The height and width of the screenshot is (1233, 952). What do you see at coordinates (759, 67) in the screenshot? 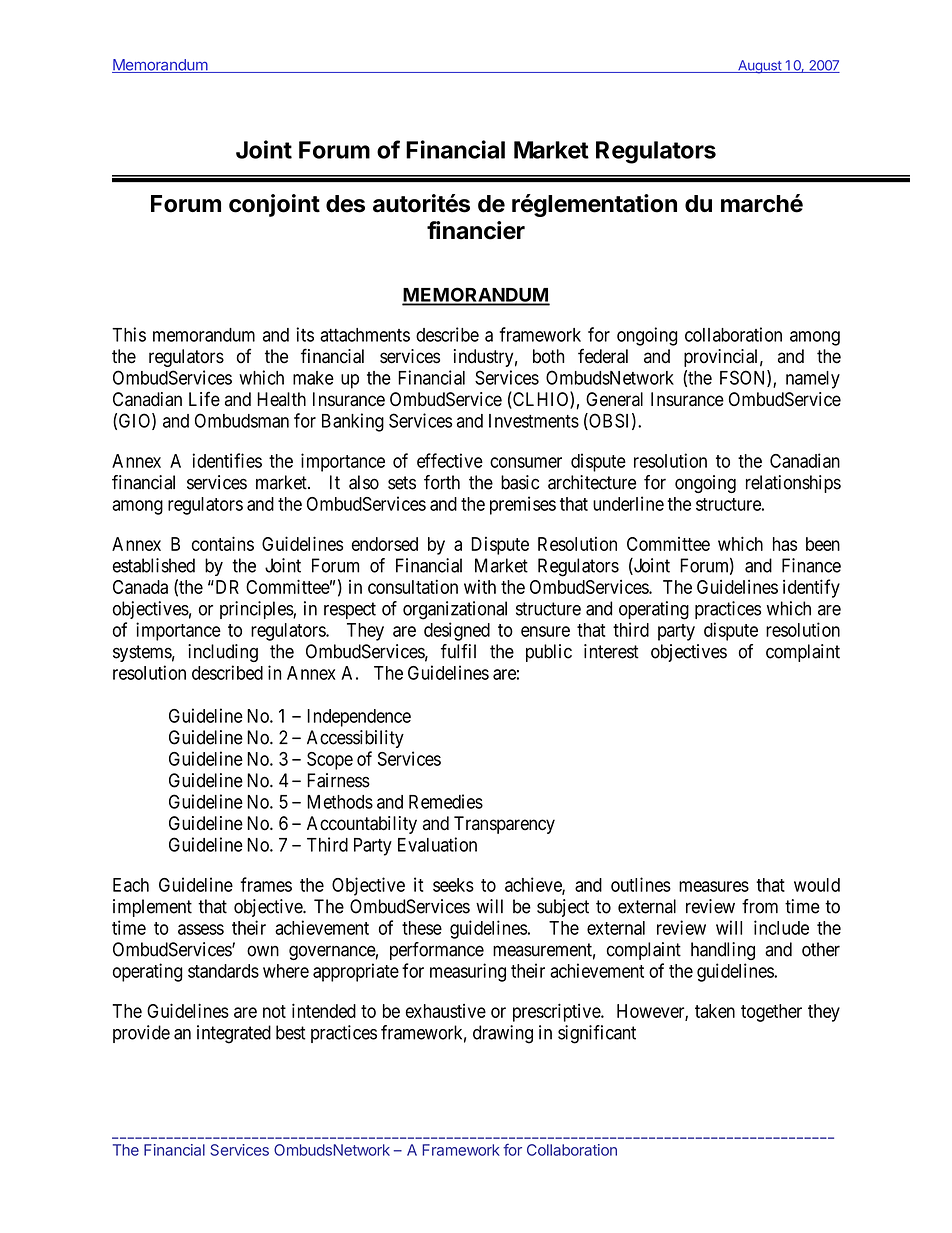
I see `August` at bounding box center [759, 67].
